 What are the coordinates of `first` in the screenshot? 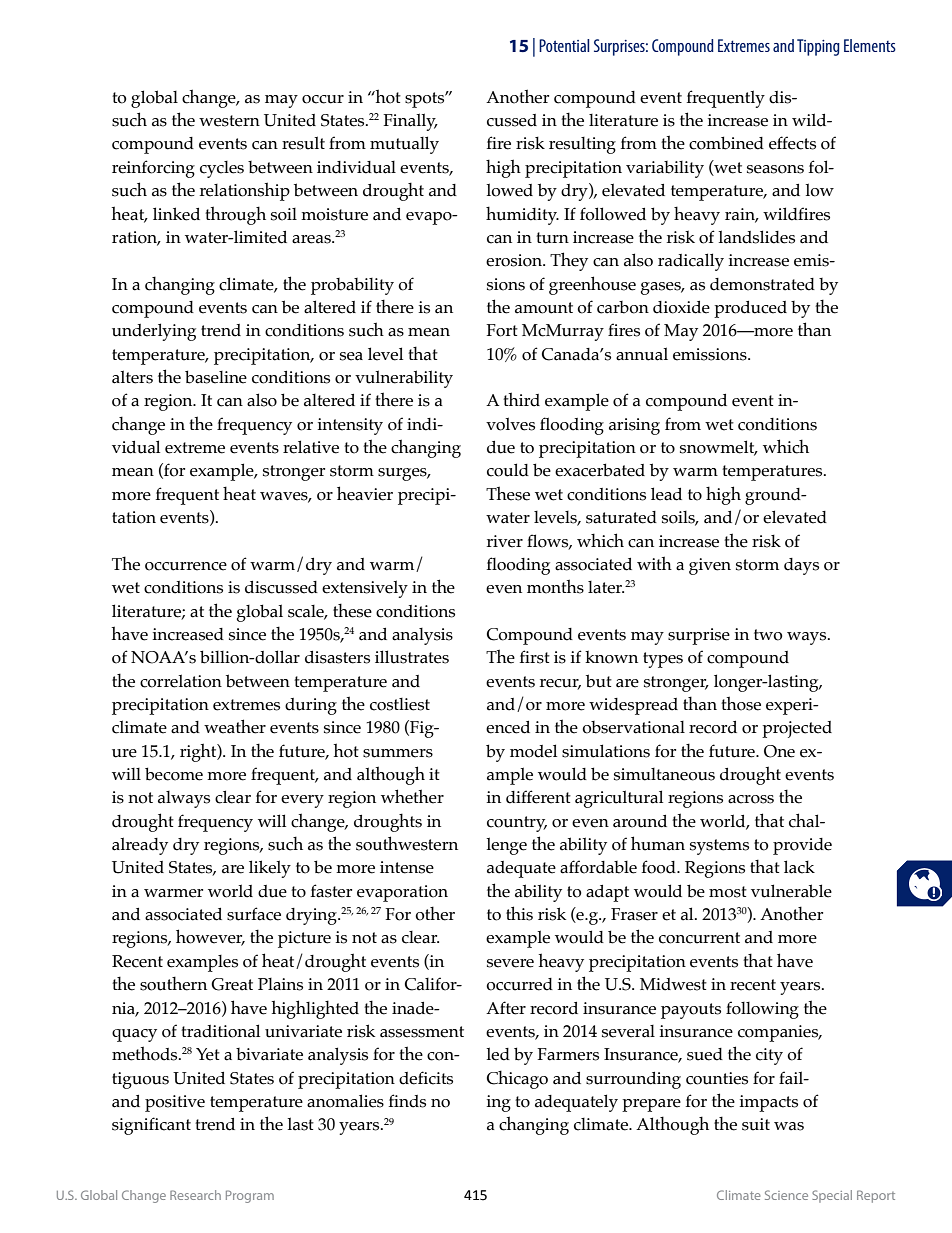 It's located at (535, 657).
